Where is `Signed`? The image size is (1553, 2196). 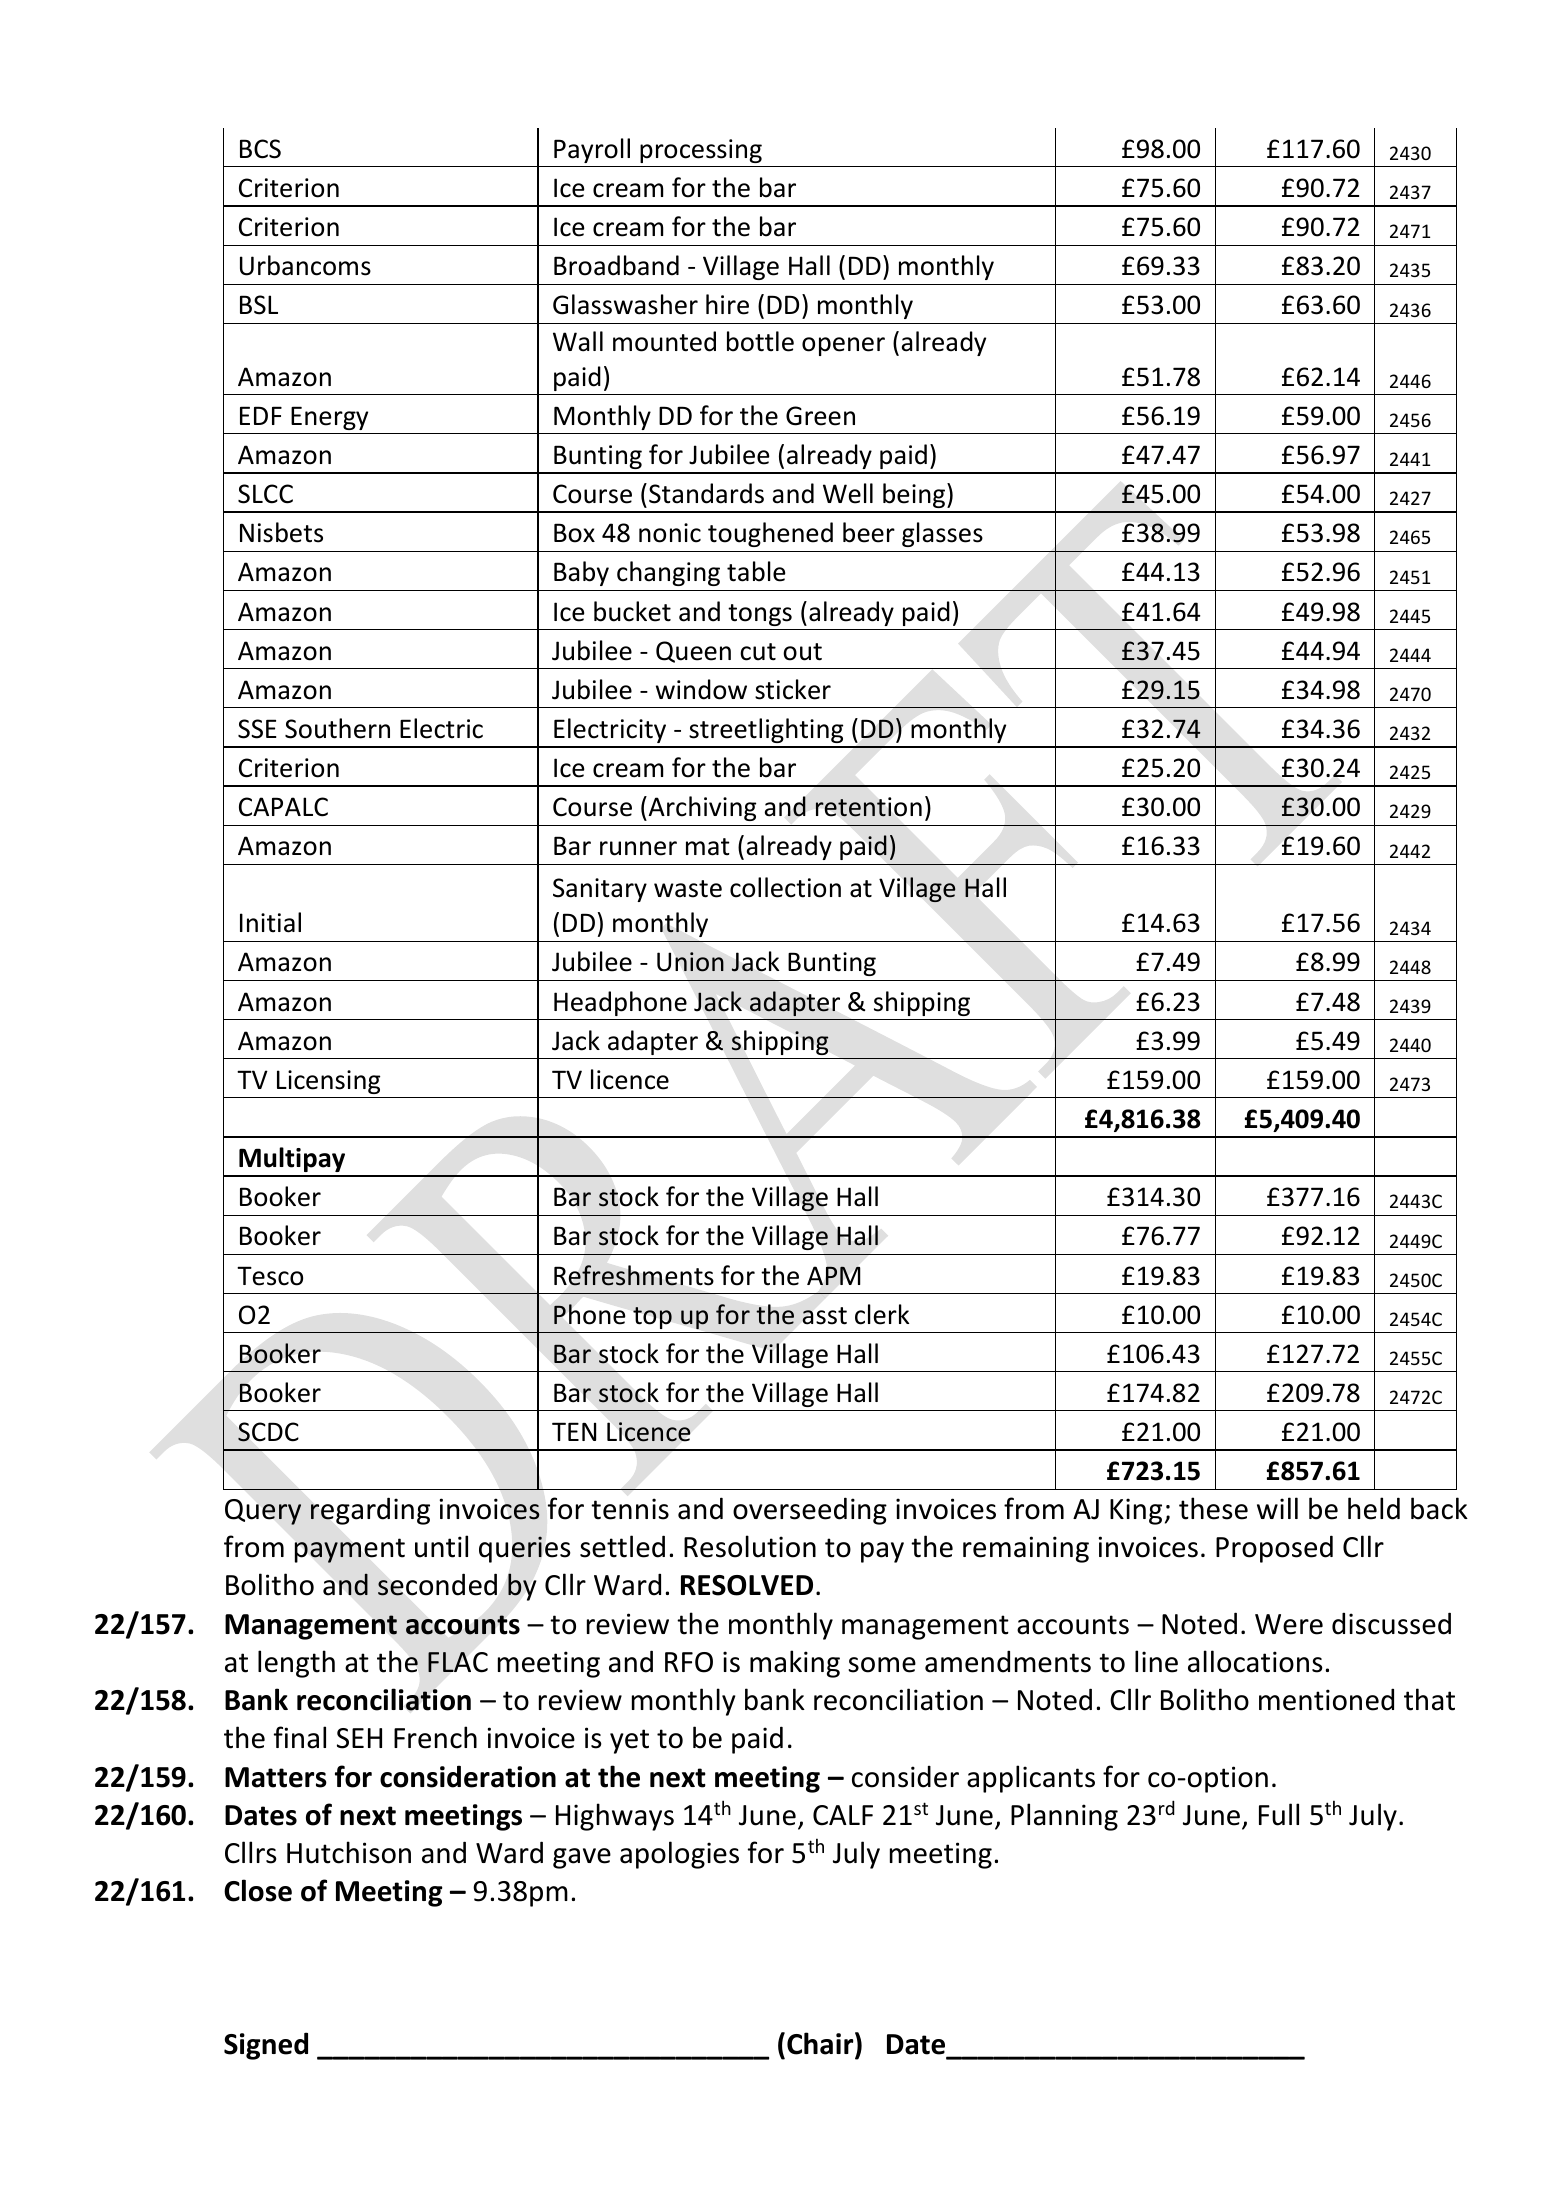
Signed is located at coordinates (266, 2046).
